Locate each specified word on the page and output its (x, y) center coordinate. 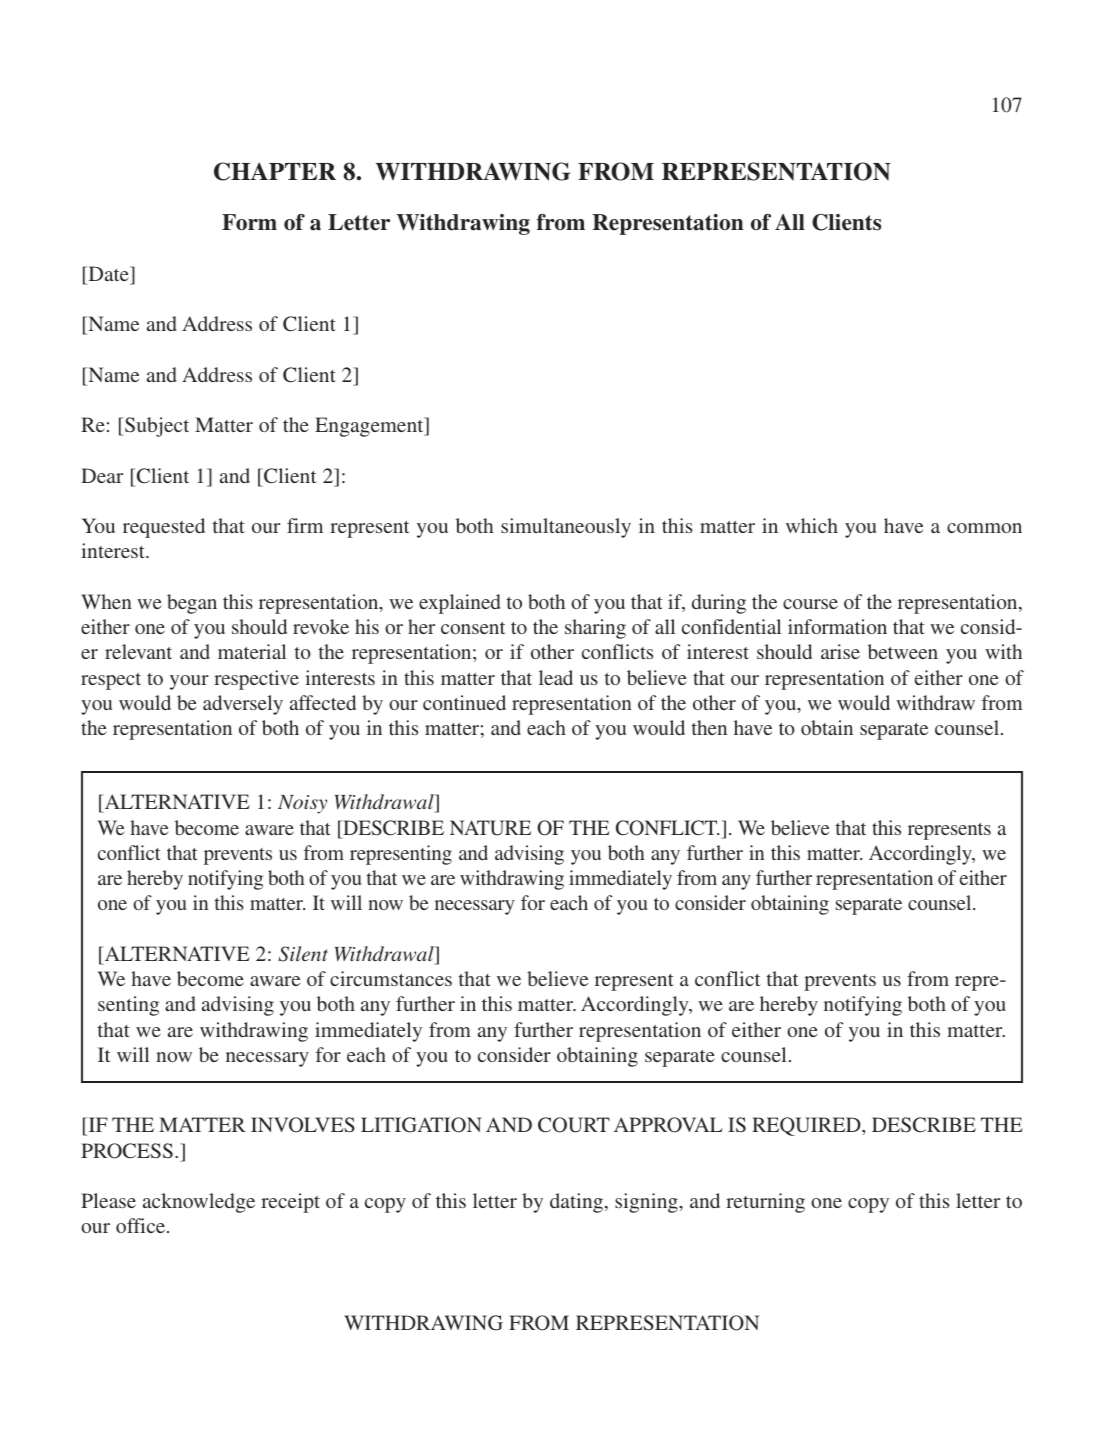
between (903, 651)
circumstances (391, 978)
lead (556, 677)
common (984, 528)
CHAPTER (275, 171)
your (189, 682)
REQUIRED (807, 1126)
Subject (157, 427)
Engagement (370, 427)
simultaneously (566, 528)
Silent (303, 954)
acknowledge (199, 1203)
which (812, 525)
